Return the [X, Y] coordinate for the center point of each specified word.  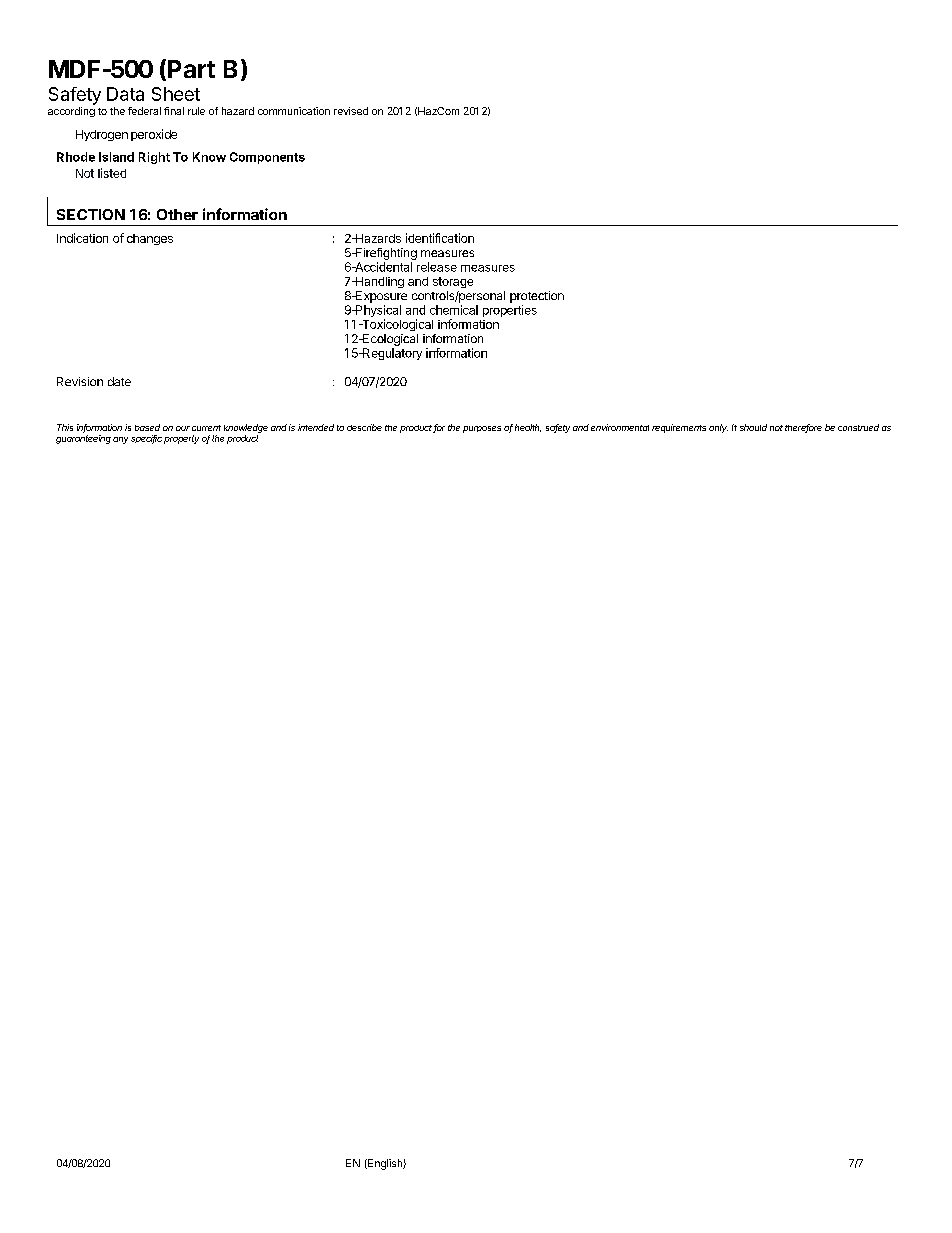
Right [154, 158]
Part [191, 69]
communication [294, 111]
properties [510, 311]
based [147, 427]
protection [537, 297]
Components [267, 158]
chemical [454, 310]
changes [150, 239]
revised [351, 111]
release [437, 267]
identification [440, 238]
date [119, 381]
